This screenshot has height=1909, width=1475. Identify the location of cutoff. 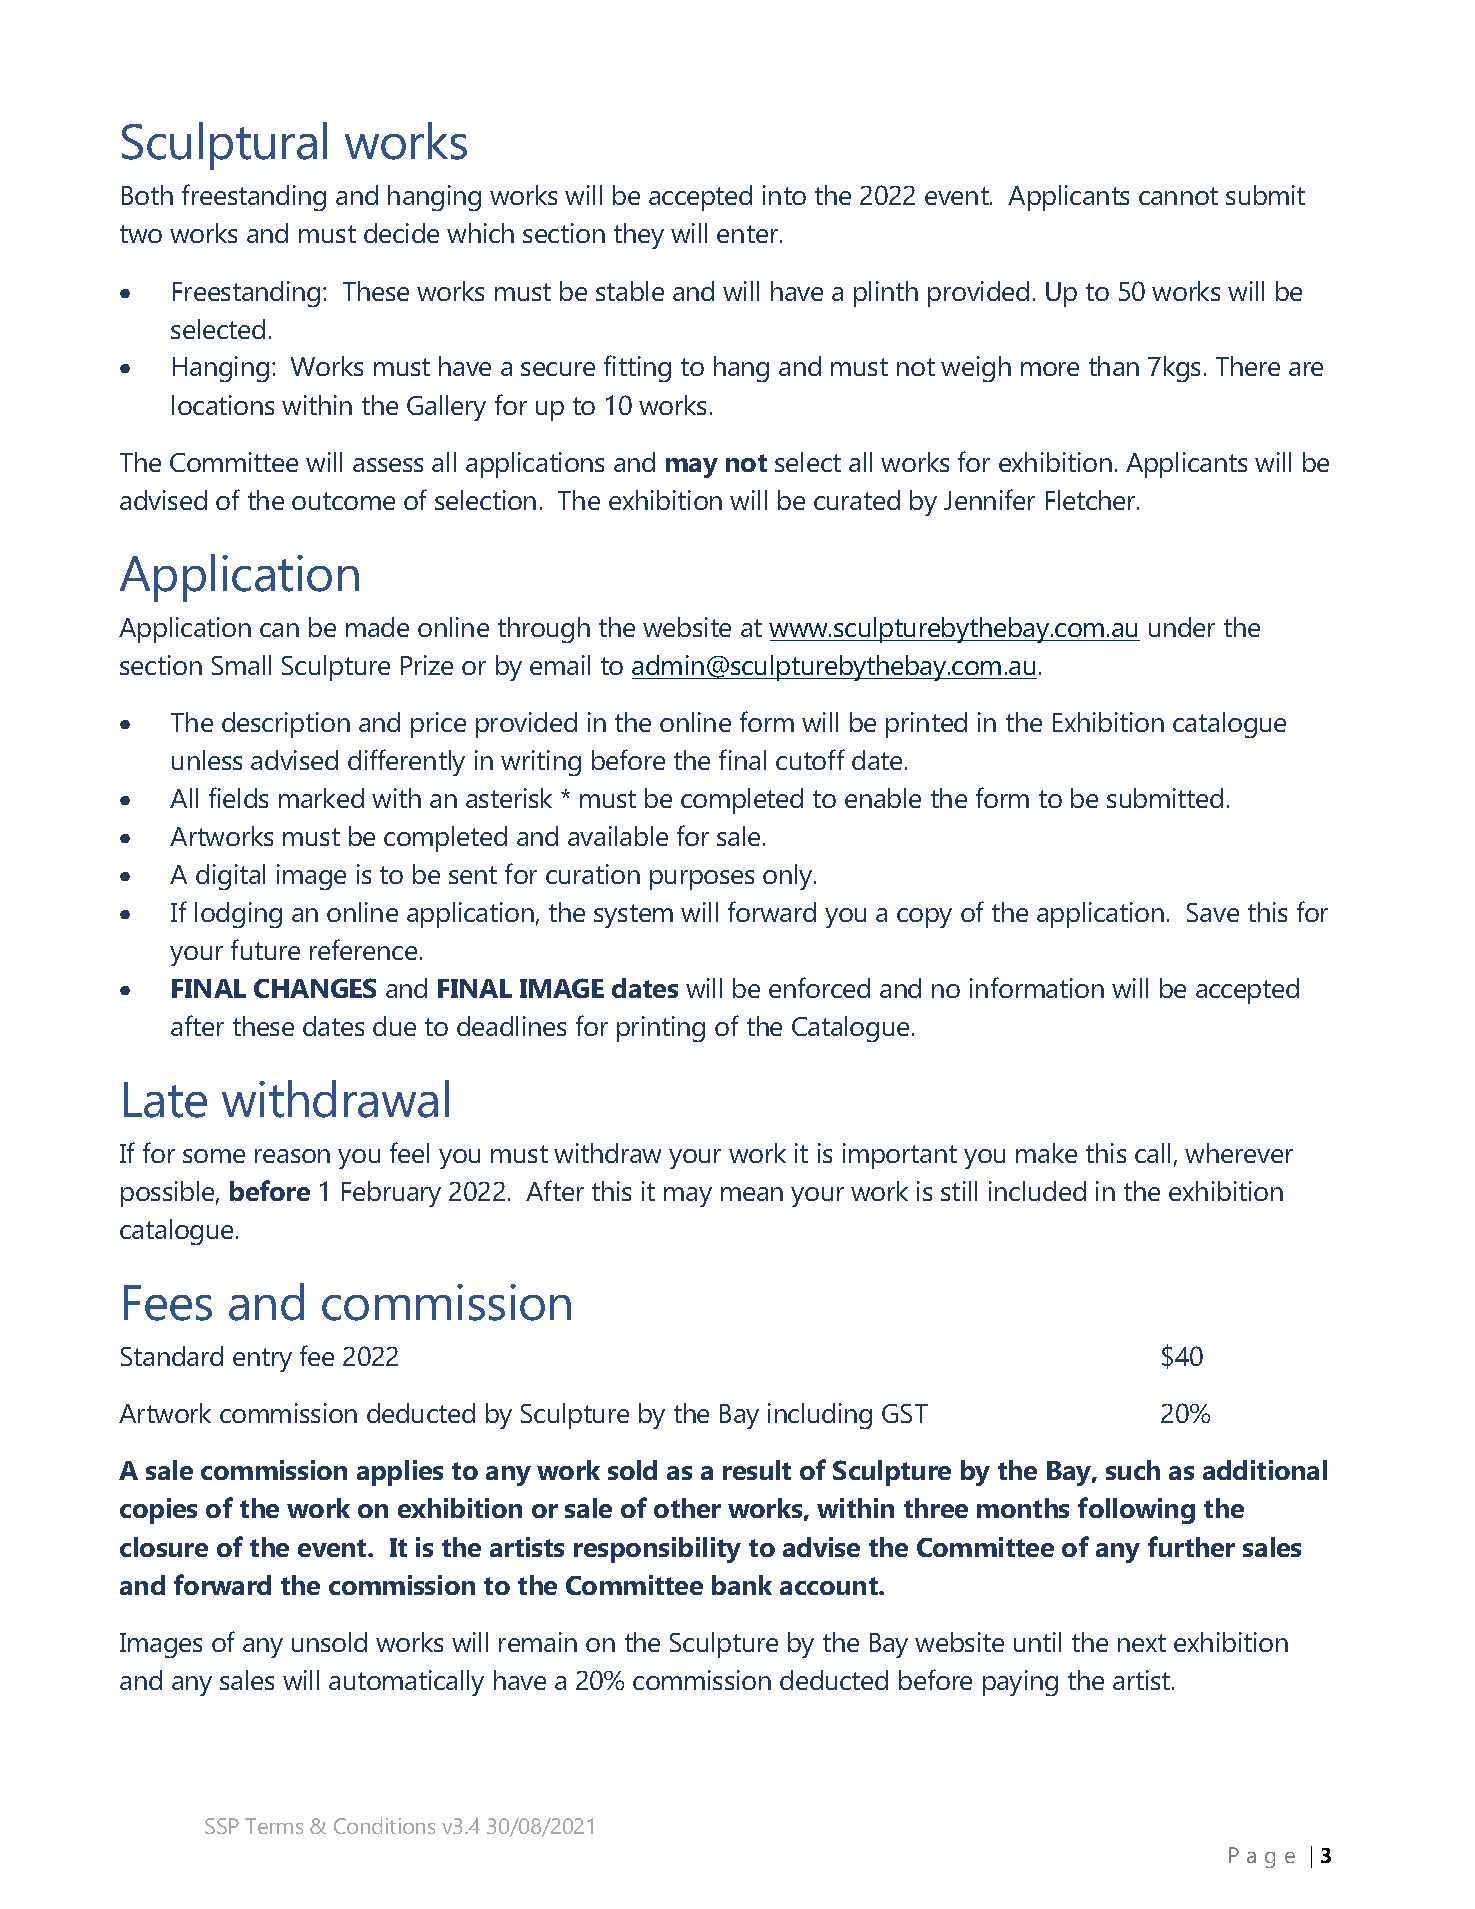
(810, 759).
